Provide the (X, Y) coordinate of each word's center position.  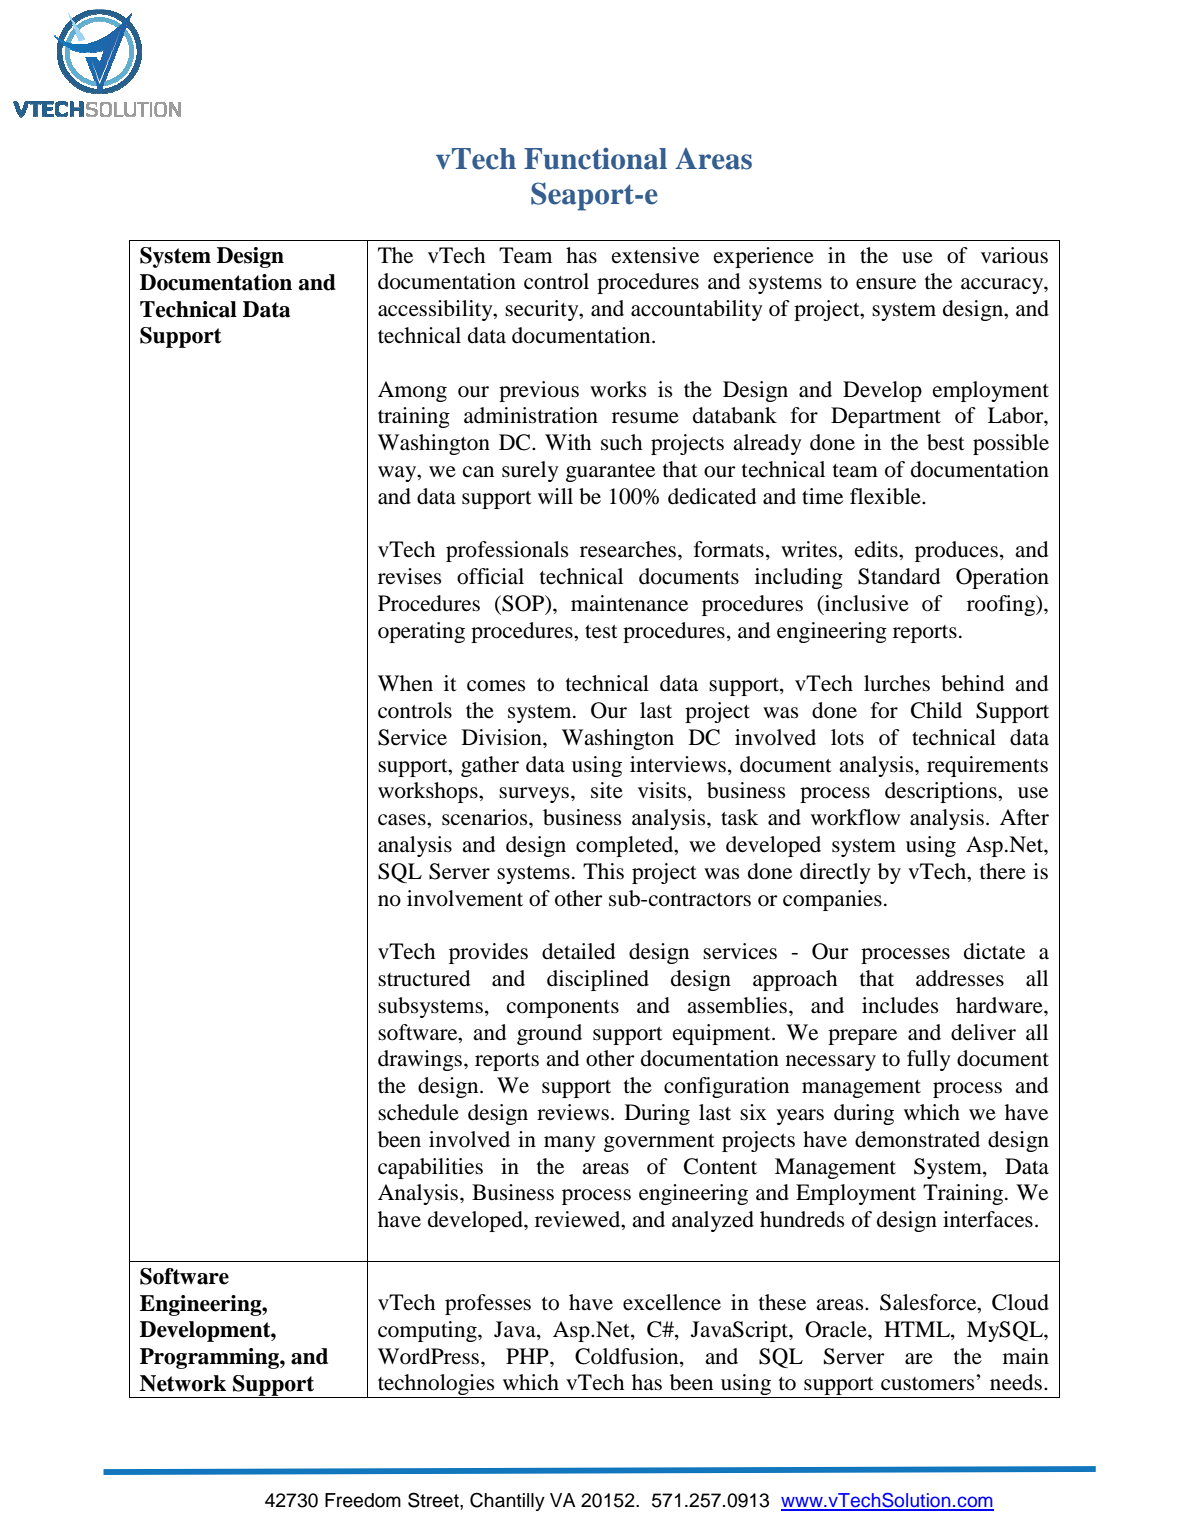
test (601, 632)
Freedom (363, 1500)
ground (549, 1034)
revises (409, 576)
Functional (595, 158)
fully (929, 1060)
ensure (886, 284)
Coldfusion (628, 1356)
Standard (899, 576)
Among (412, 391)
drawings (420, 1060)
